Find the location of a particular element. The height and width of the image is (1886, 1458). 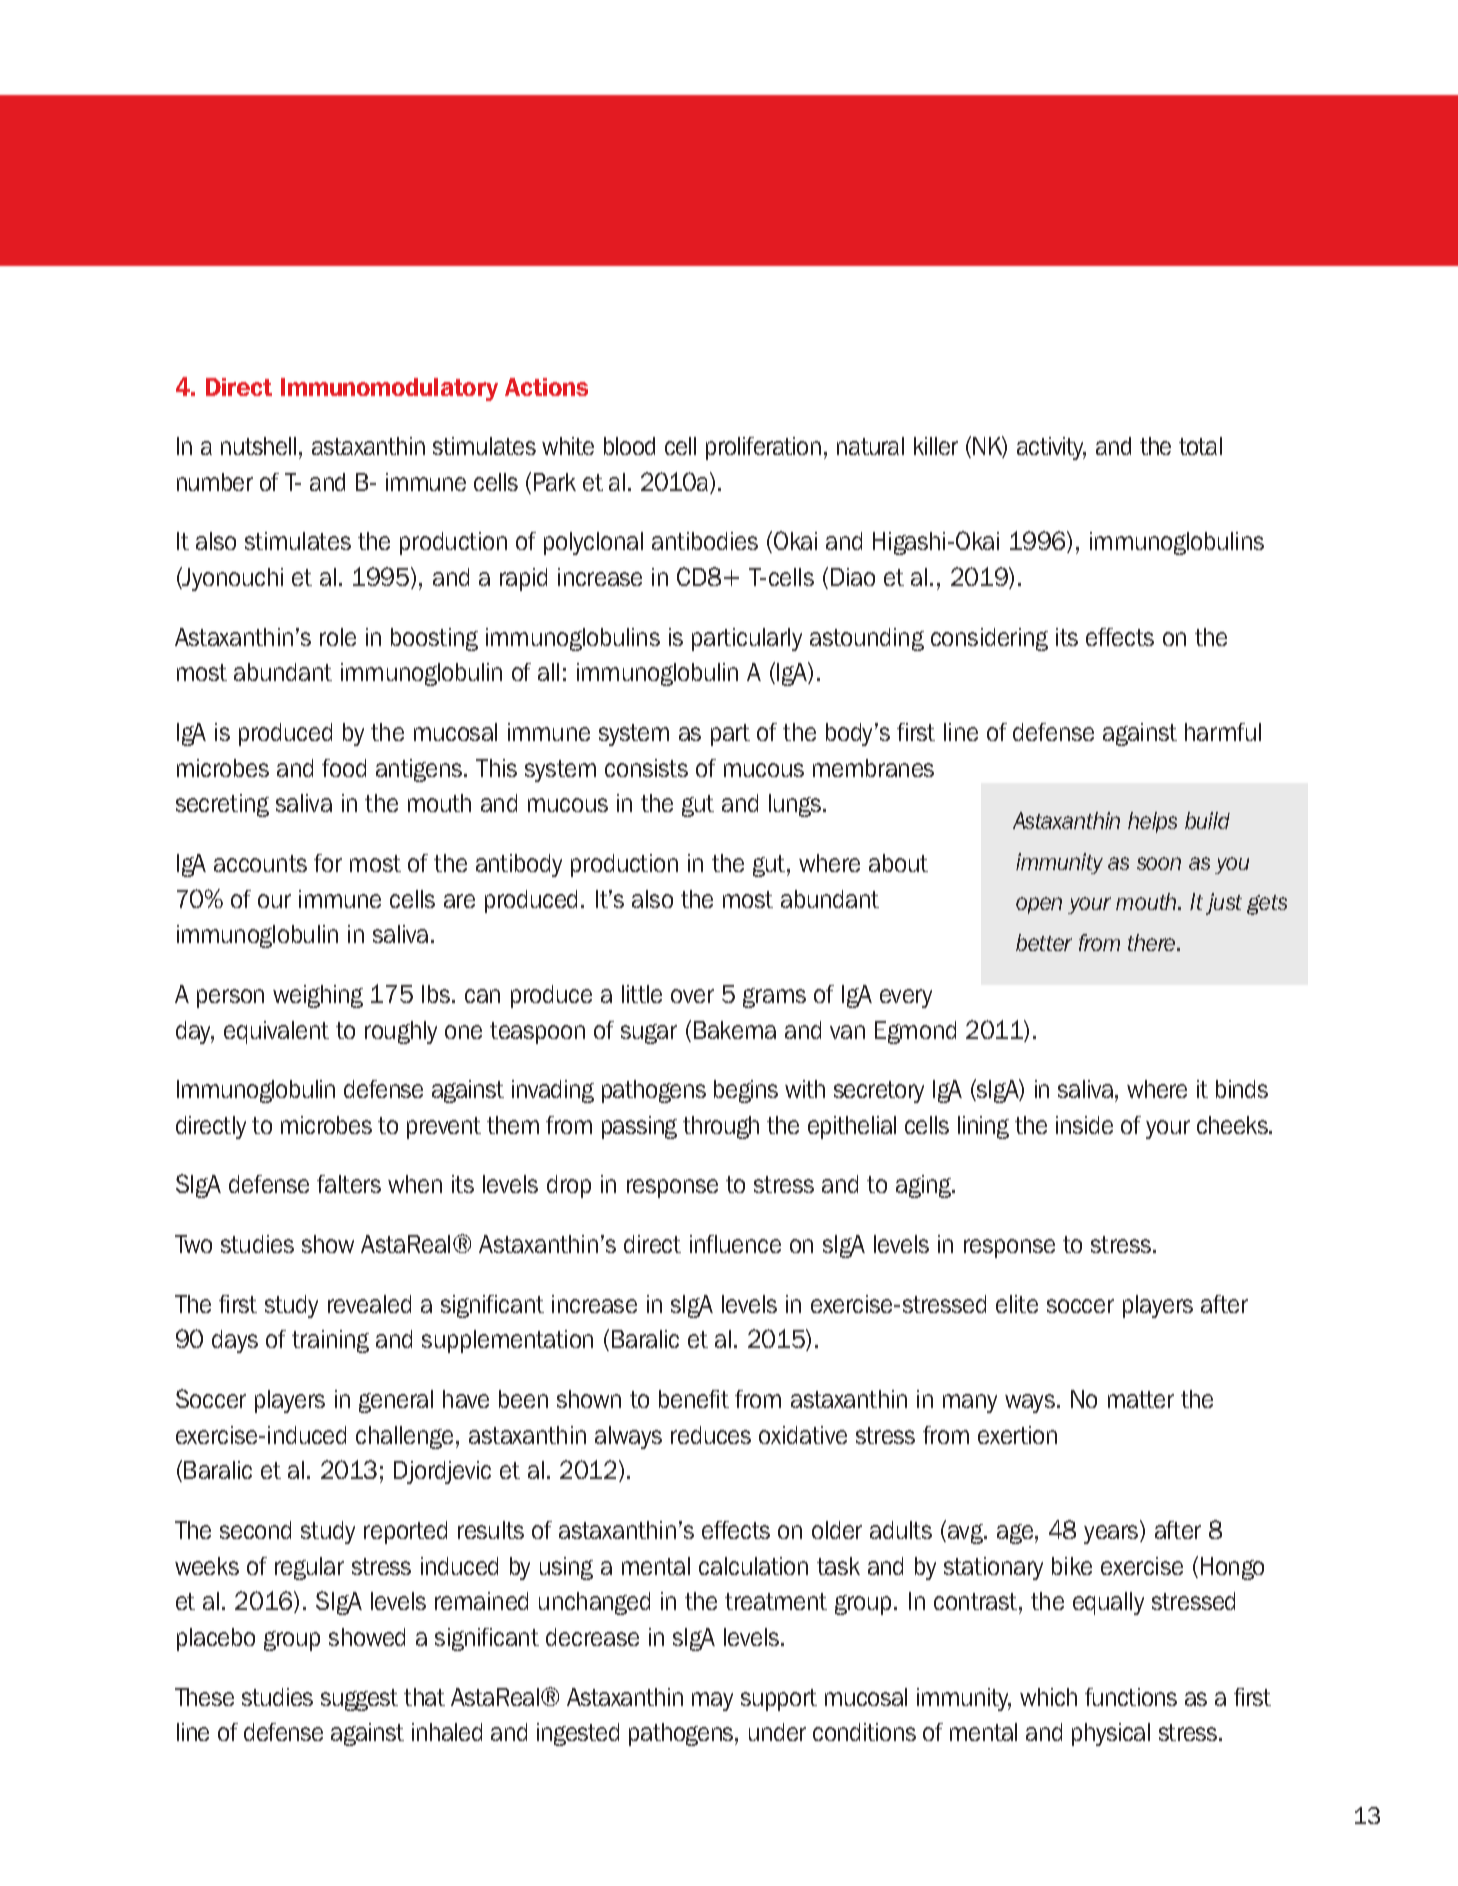

build is located at coordinates (1207, 820).
